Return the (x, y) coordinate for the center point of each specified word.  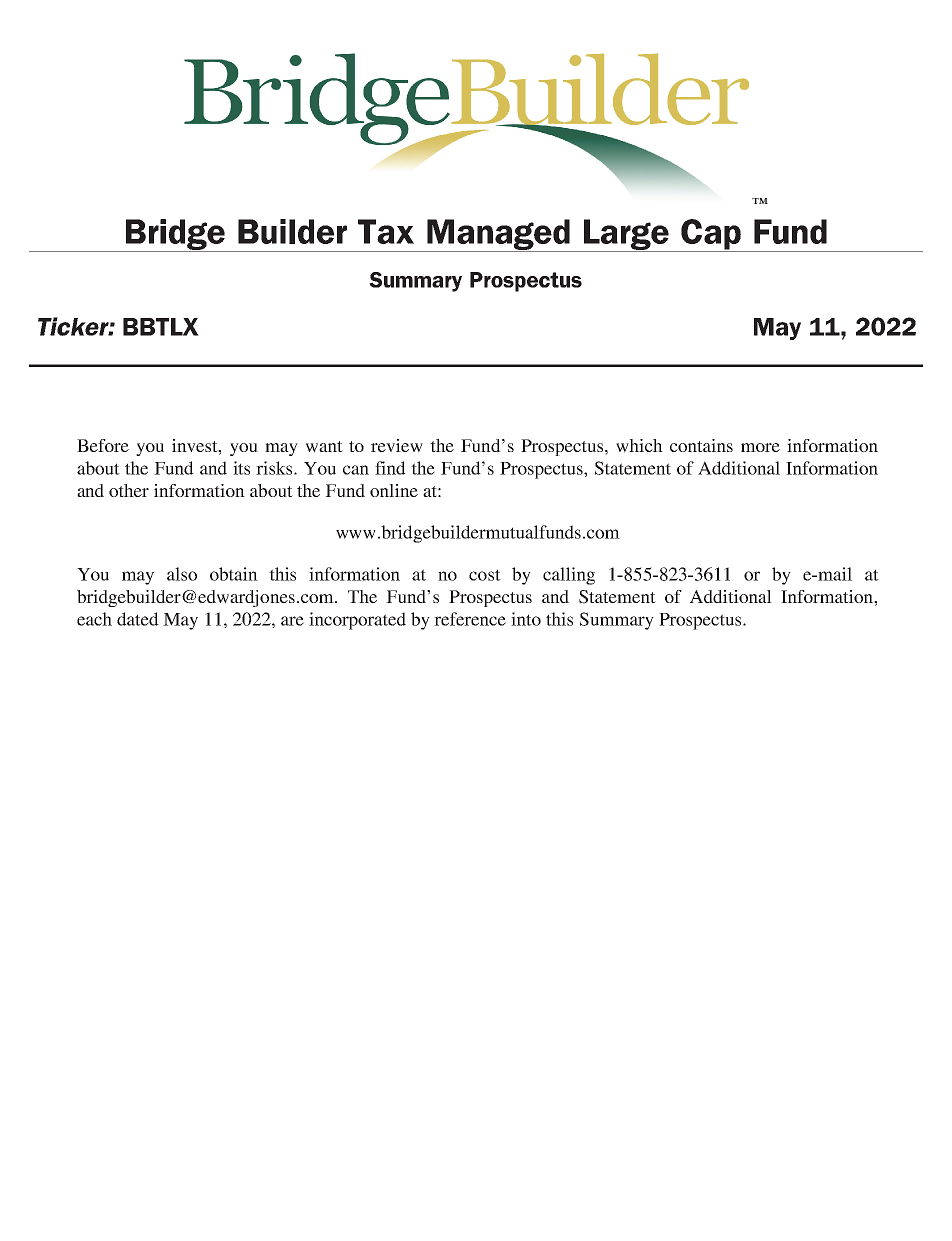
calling (569, 576)
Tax (386, 231)
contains (701, 445)
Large (626, 235)
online (394, 490)
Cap (711, 235)
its (241, 468)
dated (138, 619)
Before (103, 445)
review (397, 446)
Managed (498, 235)
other (129, 490)
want (324, 447)
